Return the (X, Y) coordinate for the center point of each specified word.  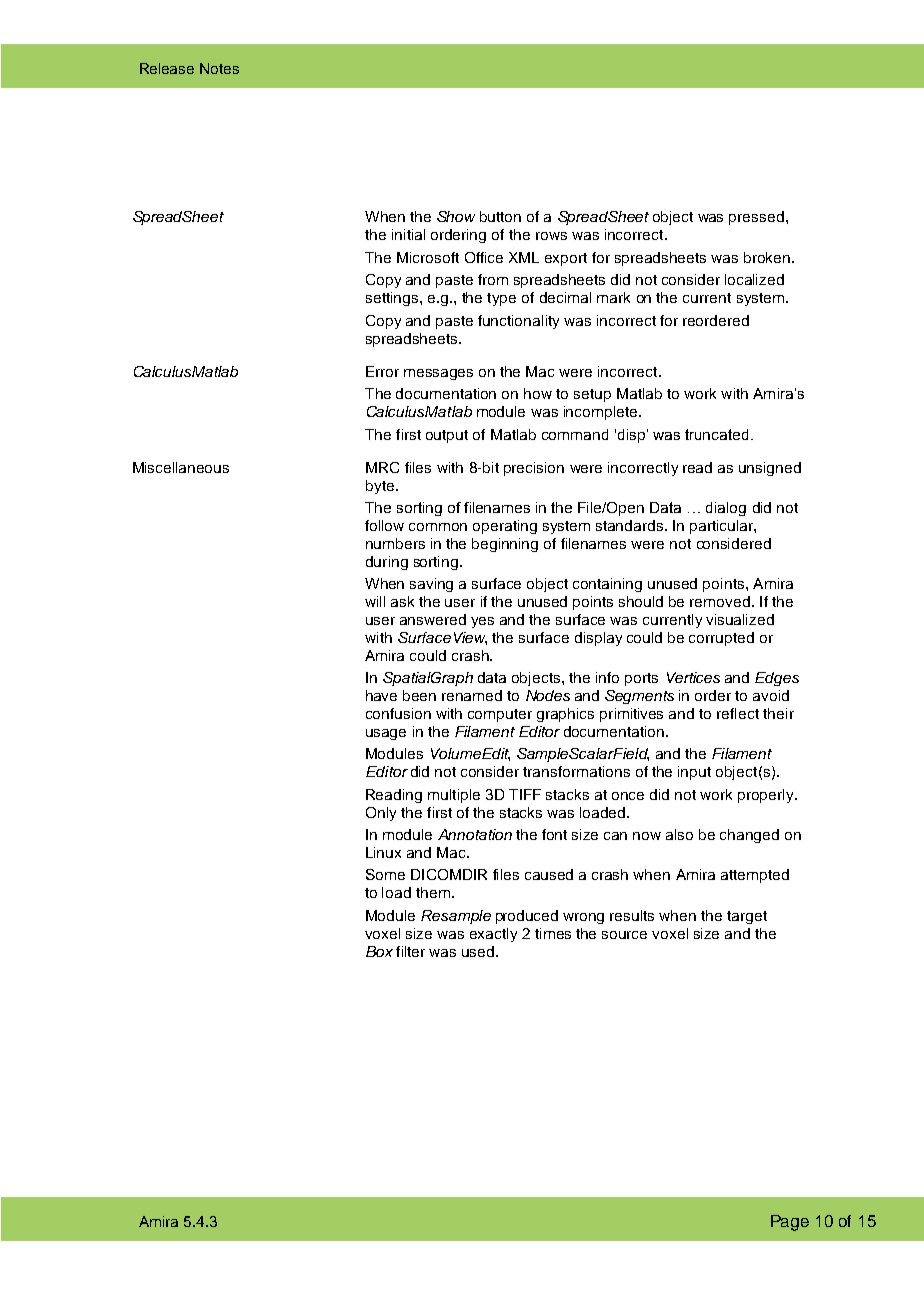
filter (410, 951)
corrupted (721, 639)
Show (456, 216)
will (375, 601)
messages (438, 374)
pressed (756, 218)
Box (379, 951)
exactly (493, 935)
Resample (456, 917)
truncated (716, 434)
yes (482, 622)
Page (790, 1223)
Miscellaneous (181, 467)
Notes (219, 68)
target (747, 917)
